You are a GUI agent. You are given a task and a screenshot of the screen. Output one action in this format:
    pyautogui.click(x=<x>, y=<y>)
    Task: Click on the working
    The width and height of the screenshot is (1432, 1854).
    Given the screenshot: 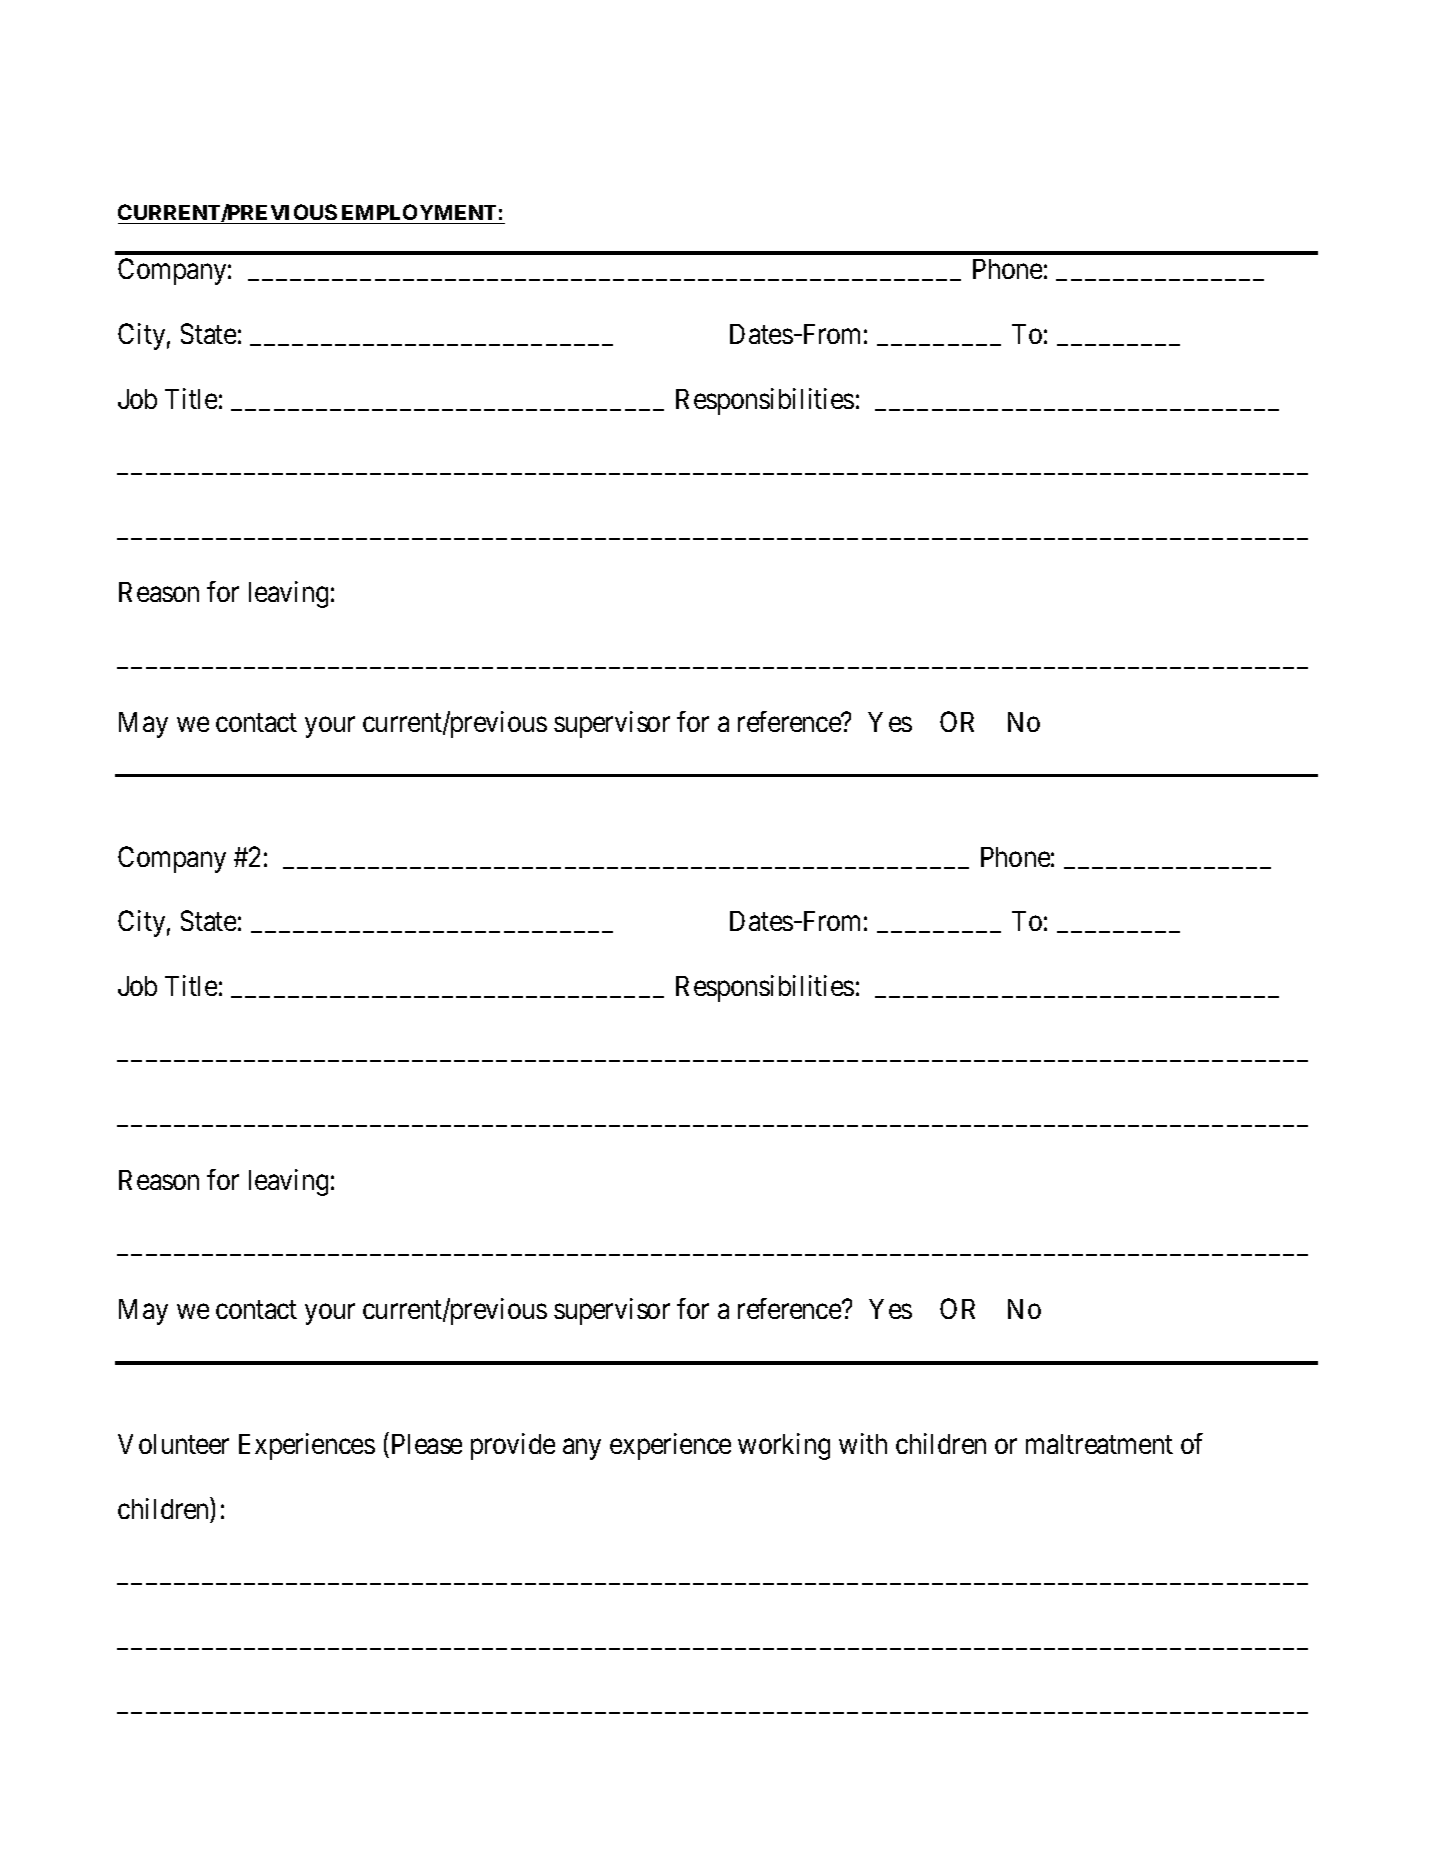 What is the action you would take?
    pyautogui.click(x=784, y=1446)
